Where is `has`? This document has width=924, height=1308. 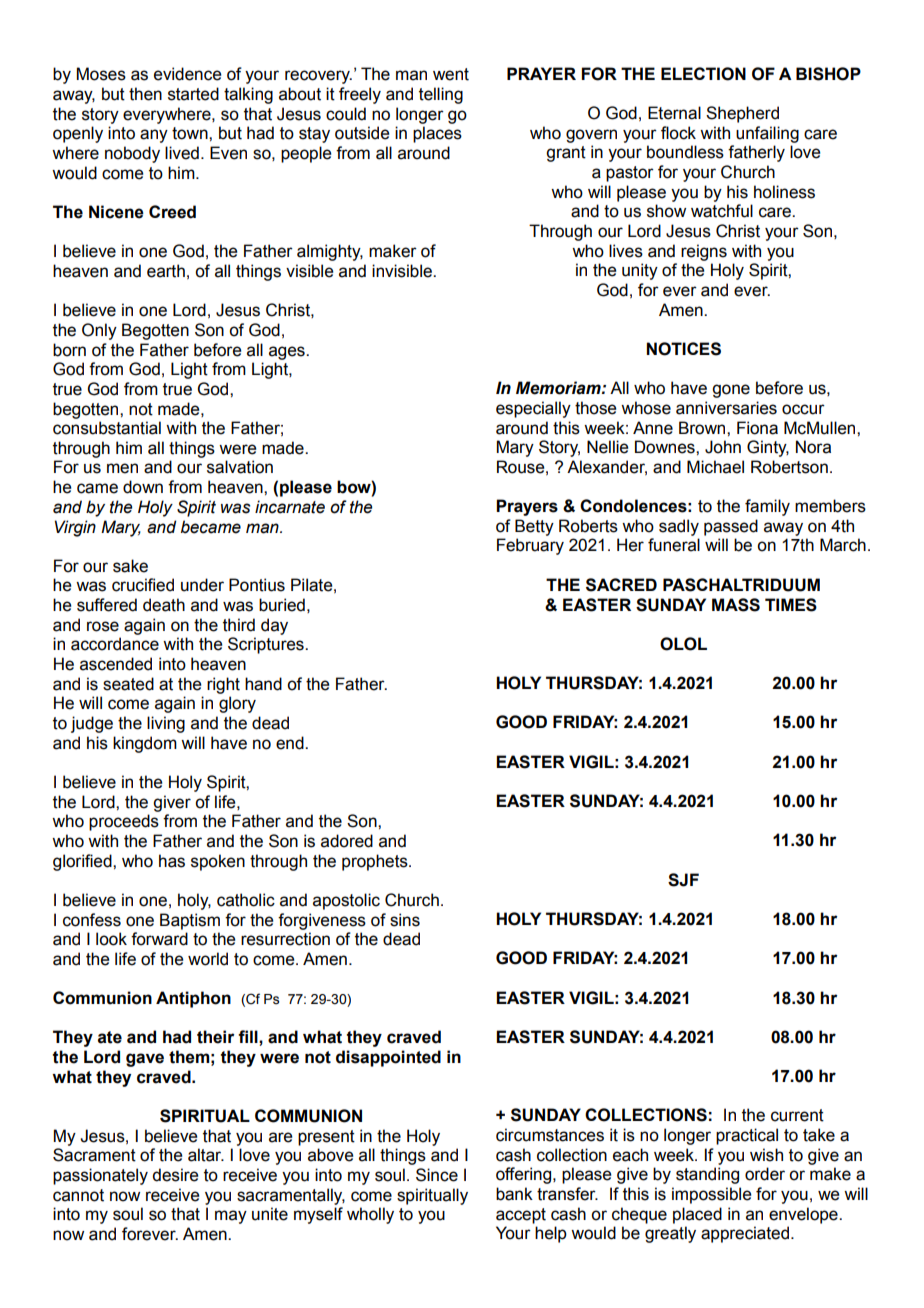 has is located at coordinates (172, 861).
